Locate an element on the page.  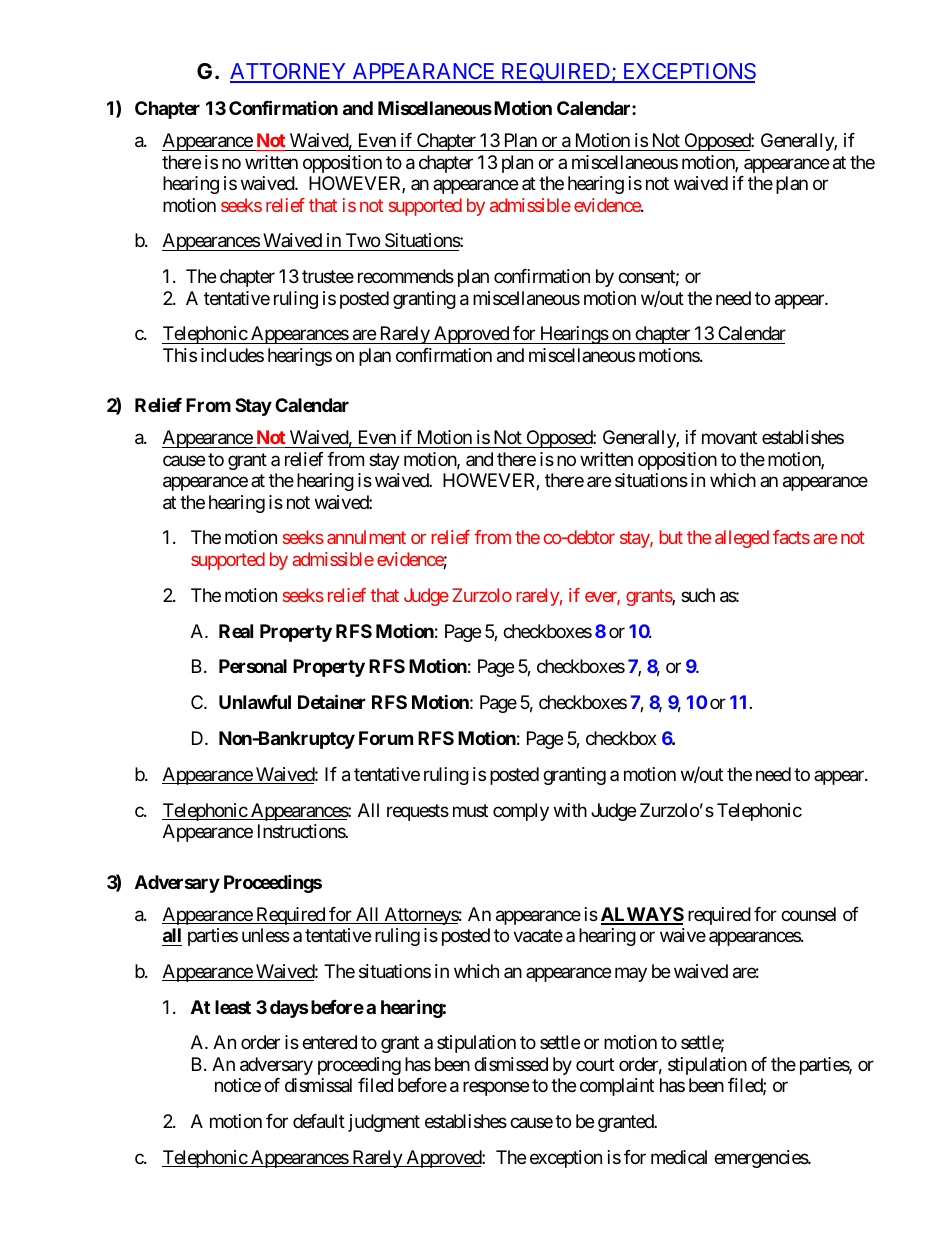
comply is located at coordinates (521, 812).
